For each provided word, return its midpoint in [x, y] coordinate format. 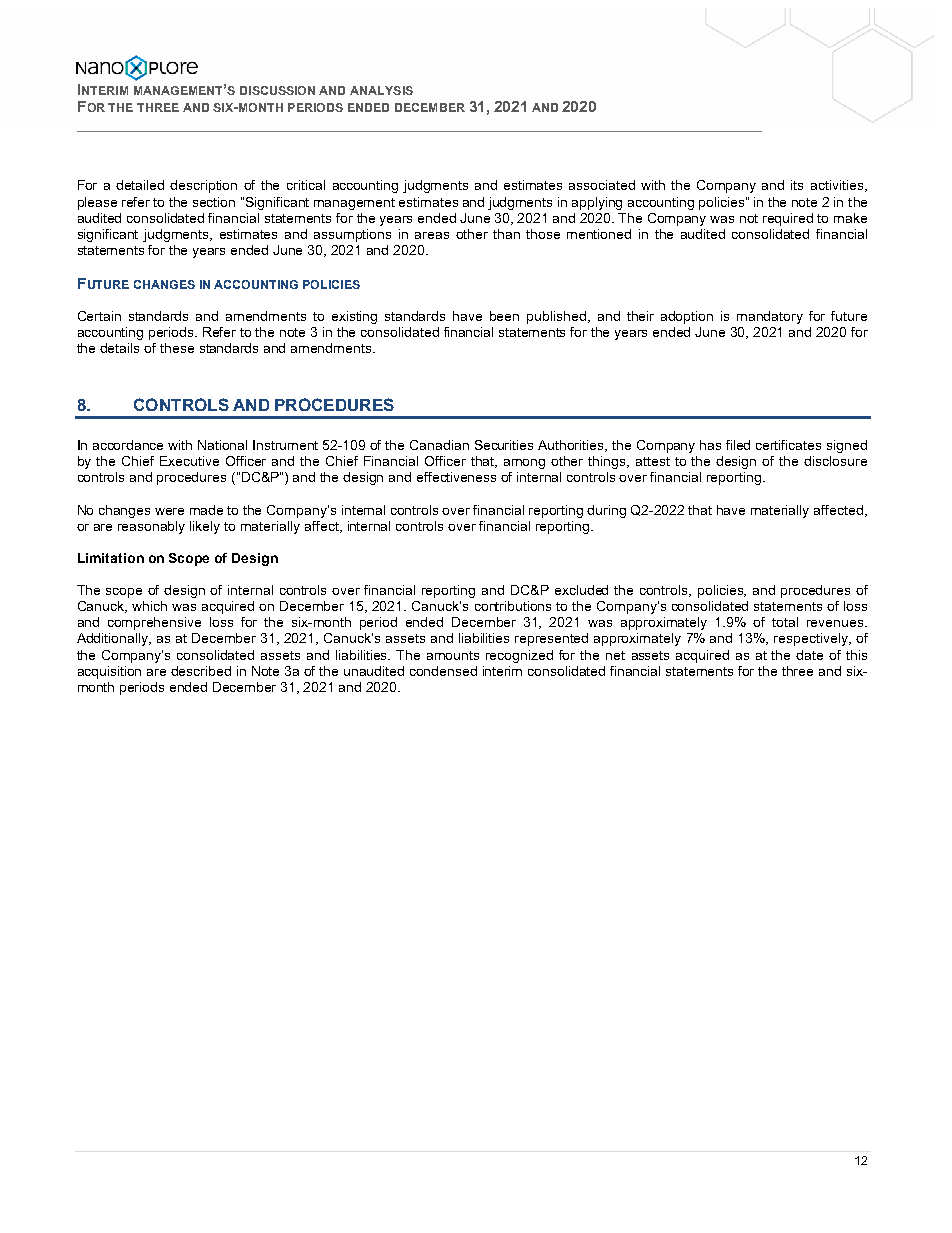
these [177, 348]
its [797, 185]
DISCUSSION [277, 90]
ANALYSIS [381, 90]
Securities [504, 445]
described [201, 671]
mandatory [770, 317]
